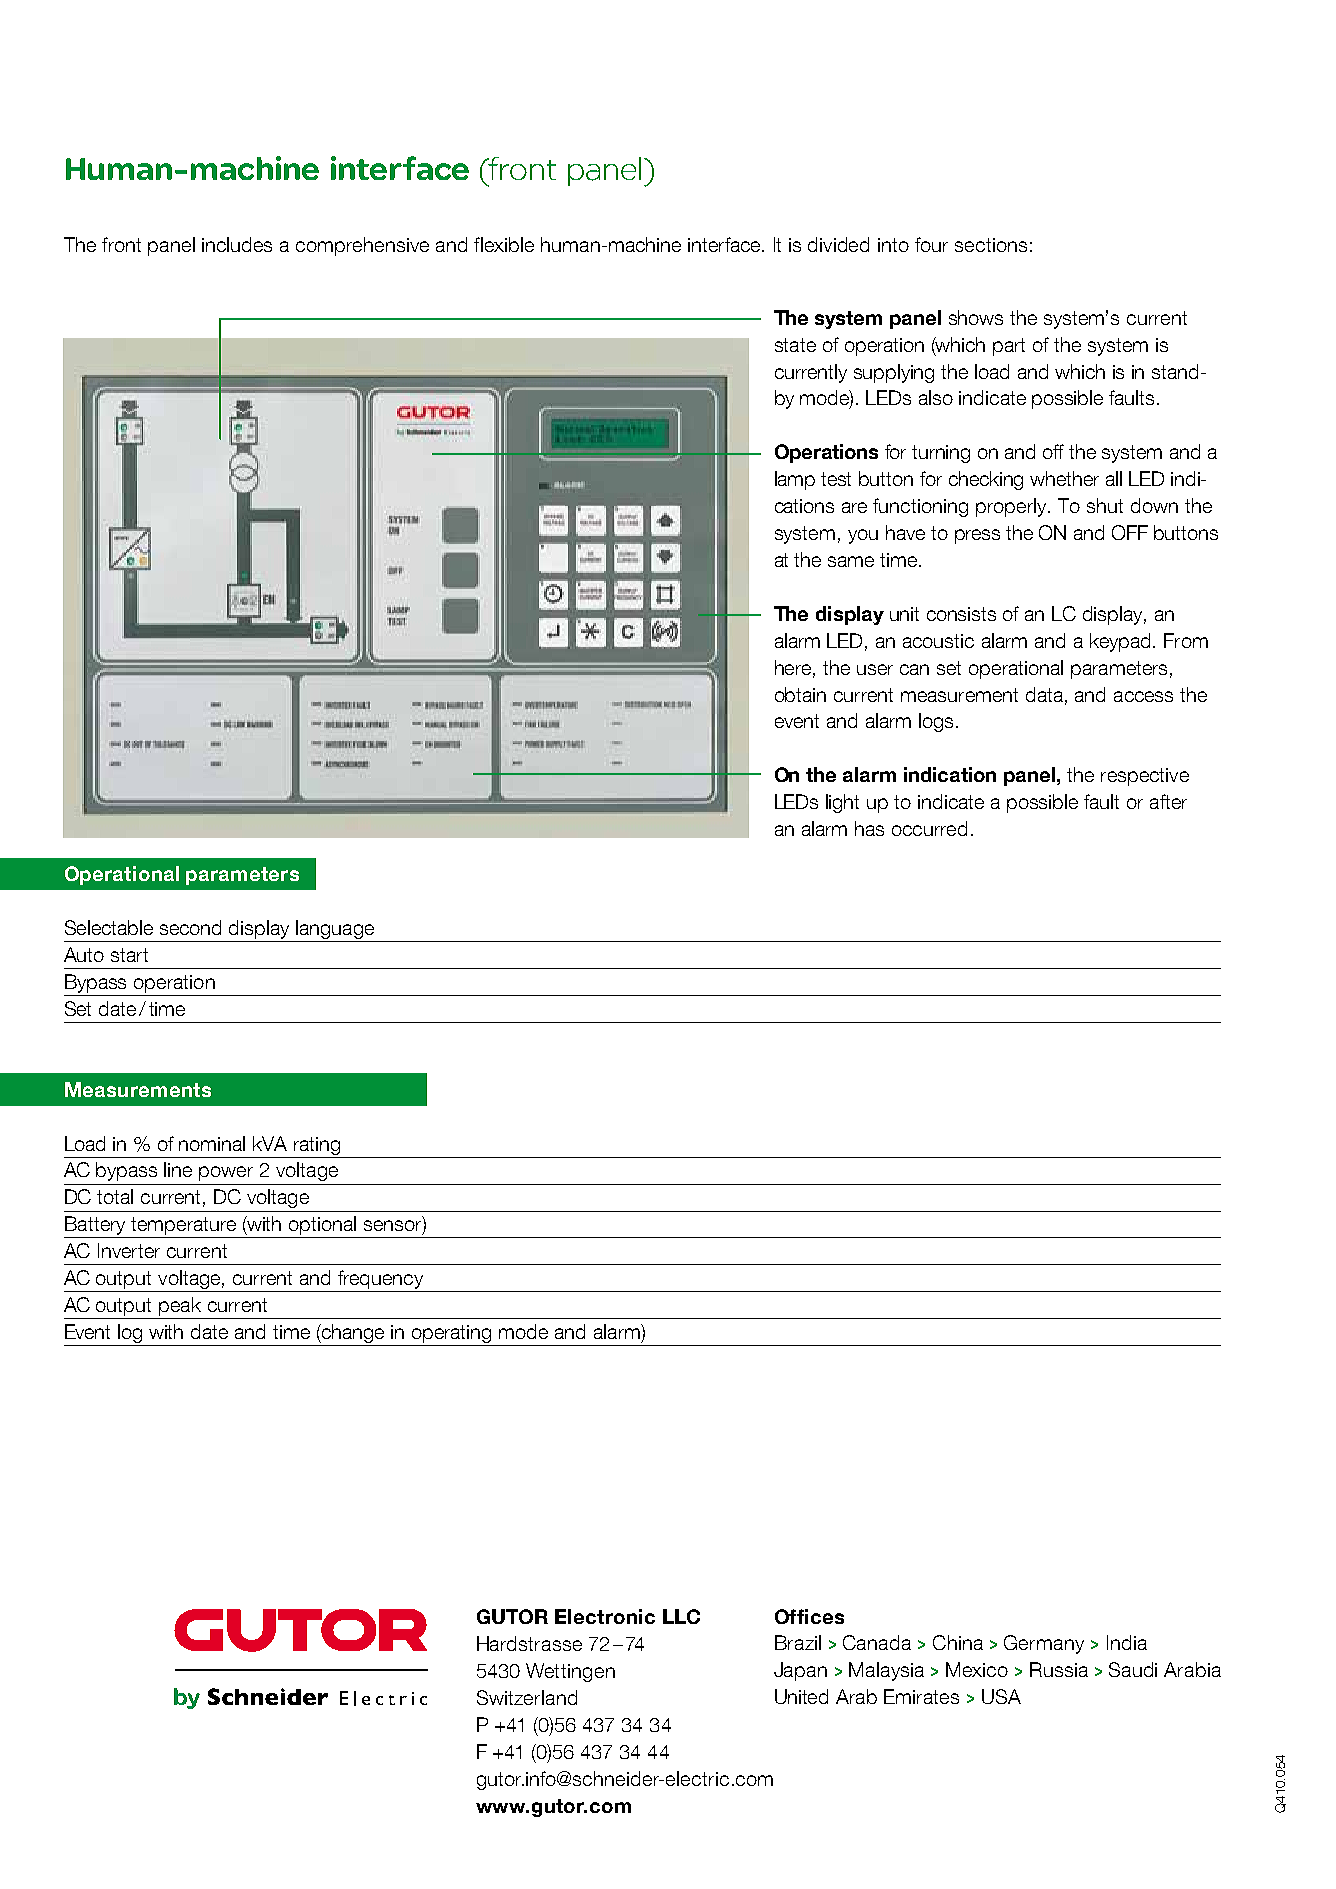 This image has width=1336, height=1889. I want to click on flexible, so click(504, 244).
